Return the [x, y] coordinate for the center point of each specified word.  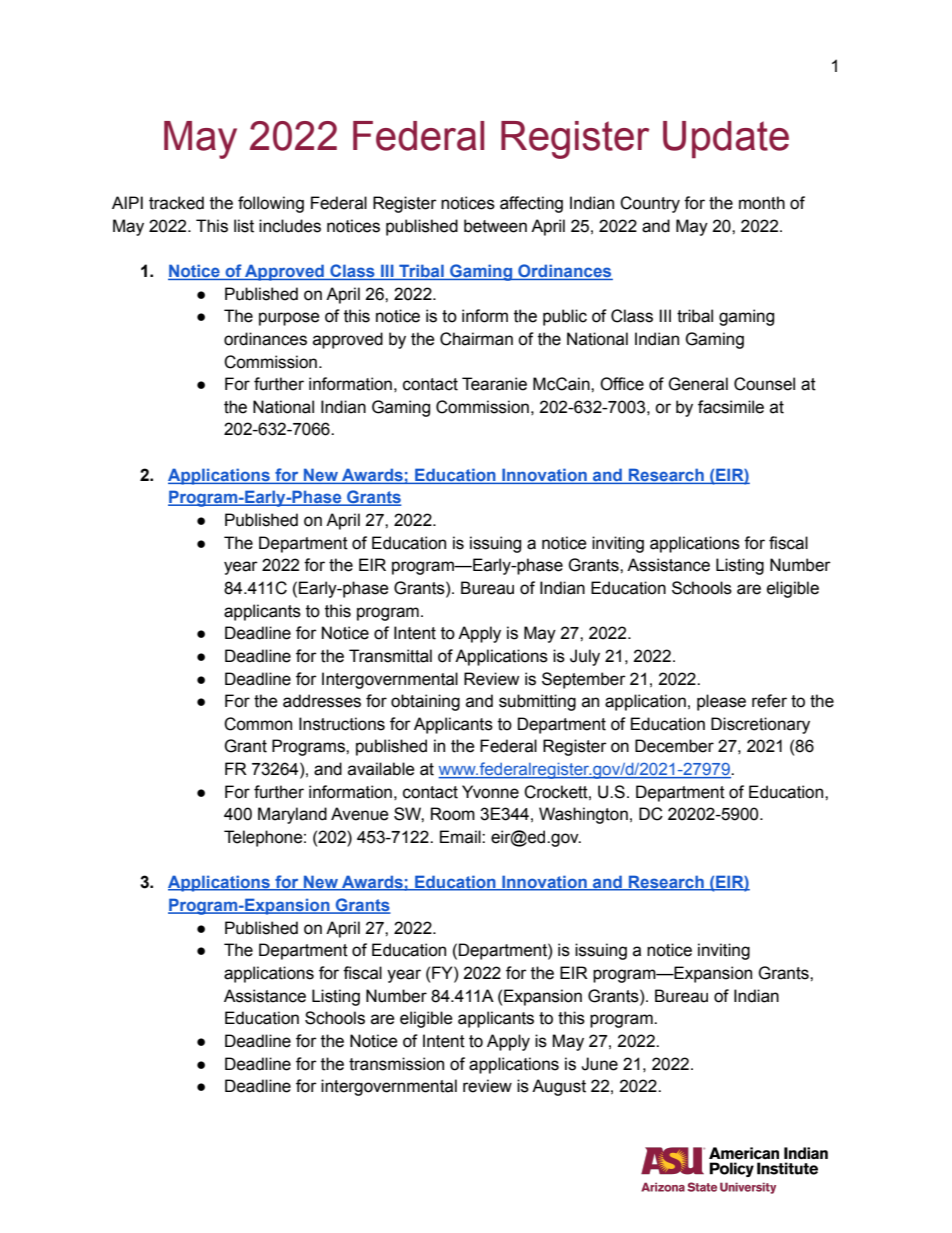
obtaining [425, 702]
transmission [396, 1064]
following [271, 204]
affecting [531, 204]
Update [726, 139]
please [721, 702]
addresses [322, 701]
